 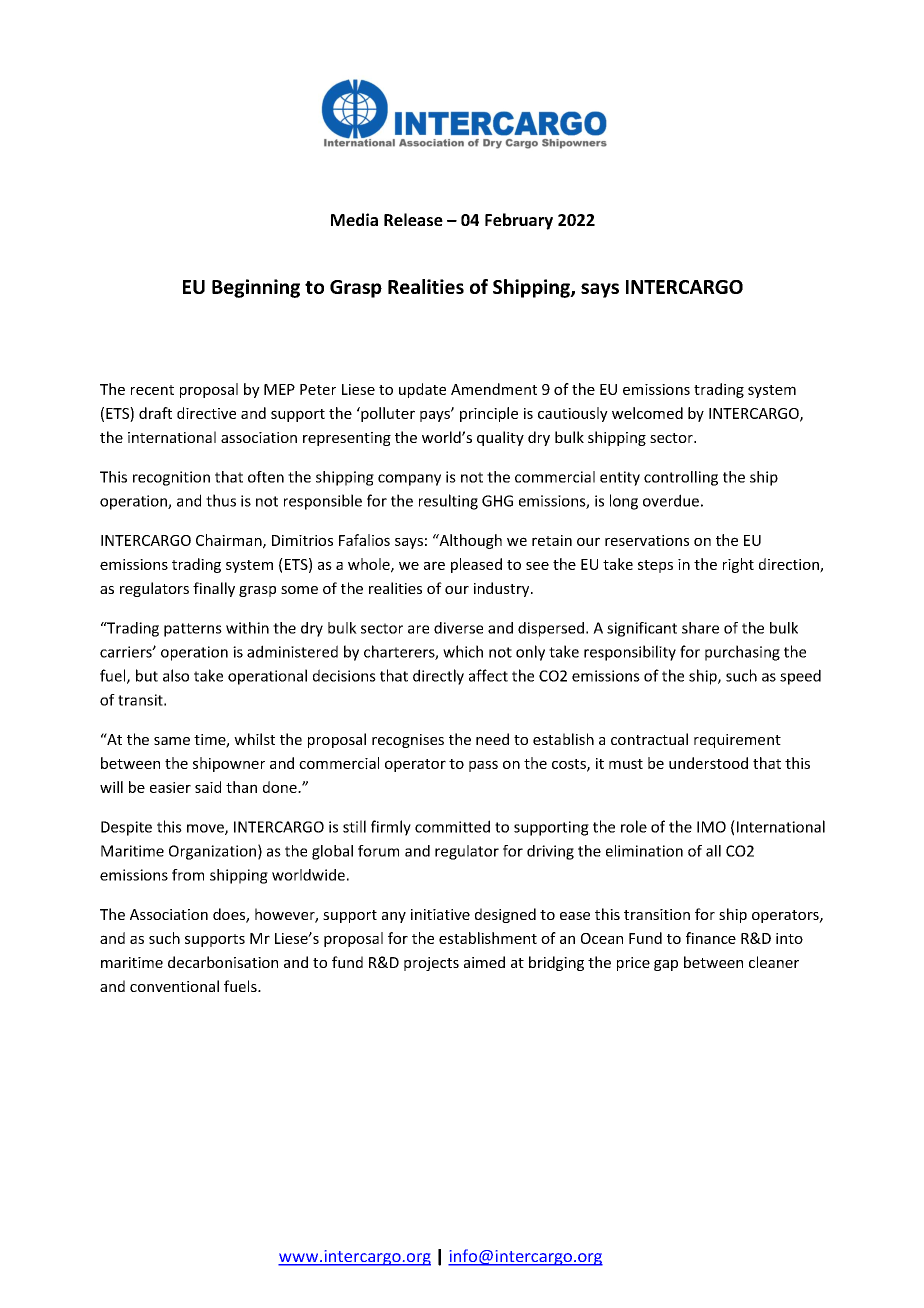 What do you see at coordinates (519, 221) in the page?
I see `February` at bounding box center [519, 221].
